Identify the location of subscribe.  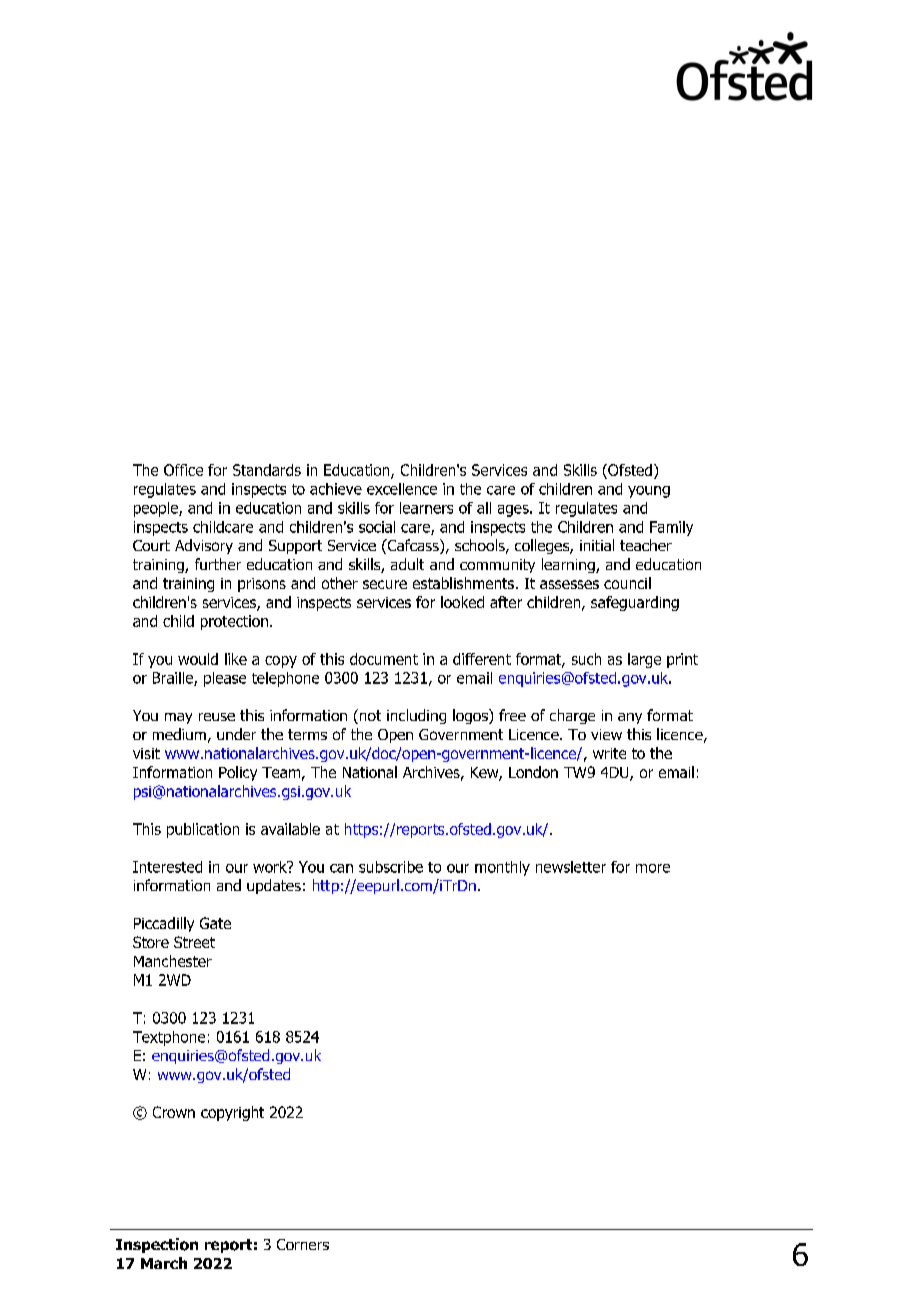
(391, 867).
